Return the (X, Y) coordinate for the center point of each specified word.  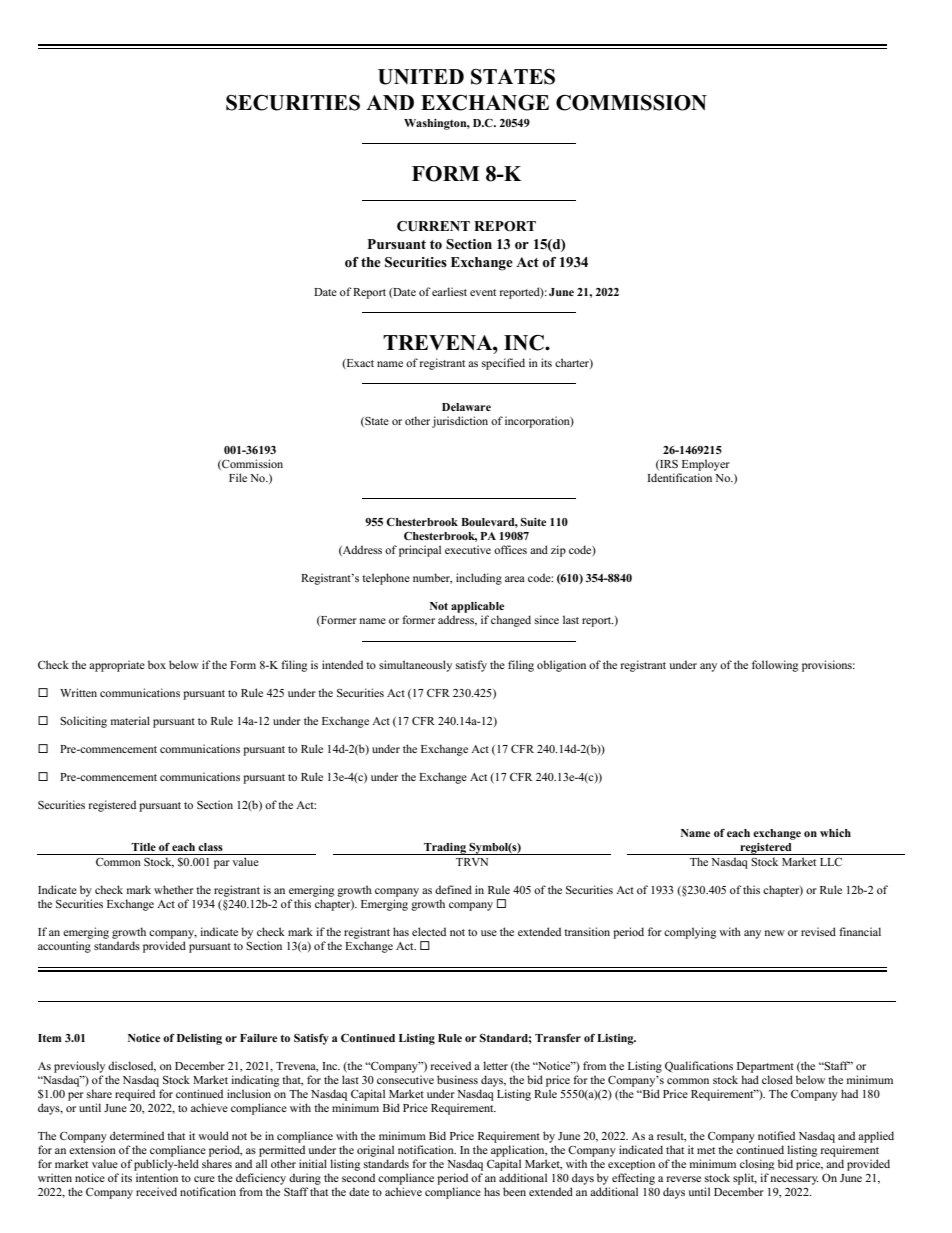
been (514, 1191)
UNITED (421, 77)
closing (757, 1164)
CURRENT (433, 226)
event (483, 292)
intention (157, 1177)
